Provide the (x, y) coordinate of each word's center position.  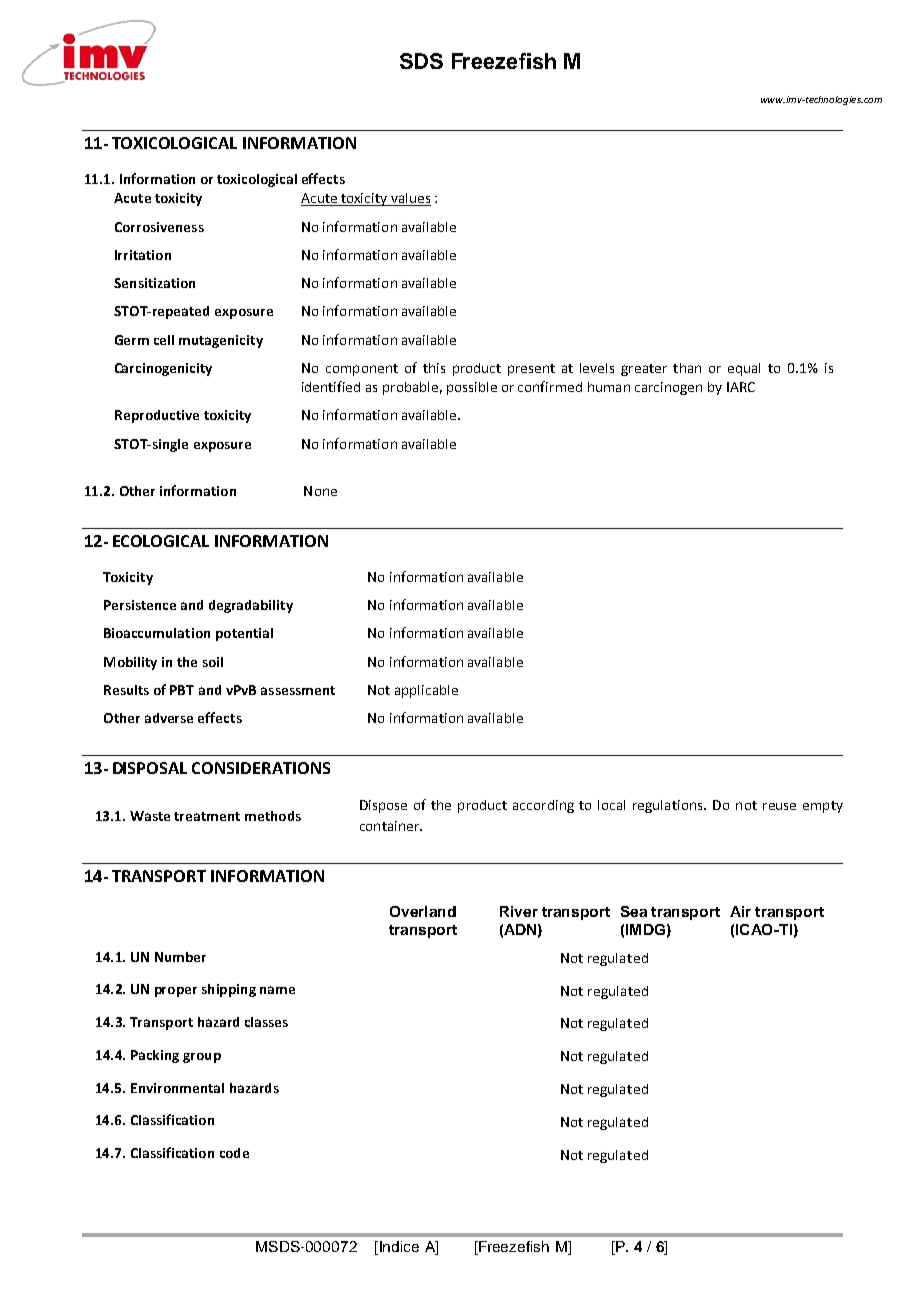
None (320, 491)
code (234, 1153)
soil (213, 662)
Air (740, 911)
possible (472, 388)
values (410, 199)
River (519, 911)
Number (180, 957)
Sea (634, 911)
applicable (426, 691)
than (687, 368)
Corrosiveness (159, 227)
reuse (779, 806)
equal (744, 369)
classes (266, 1022)
